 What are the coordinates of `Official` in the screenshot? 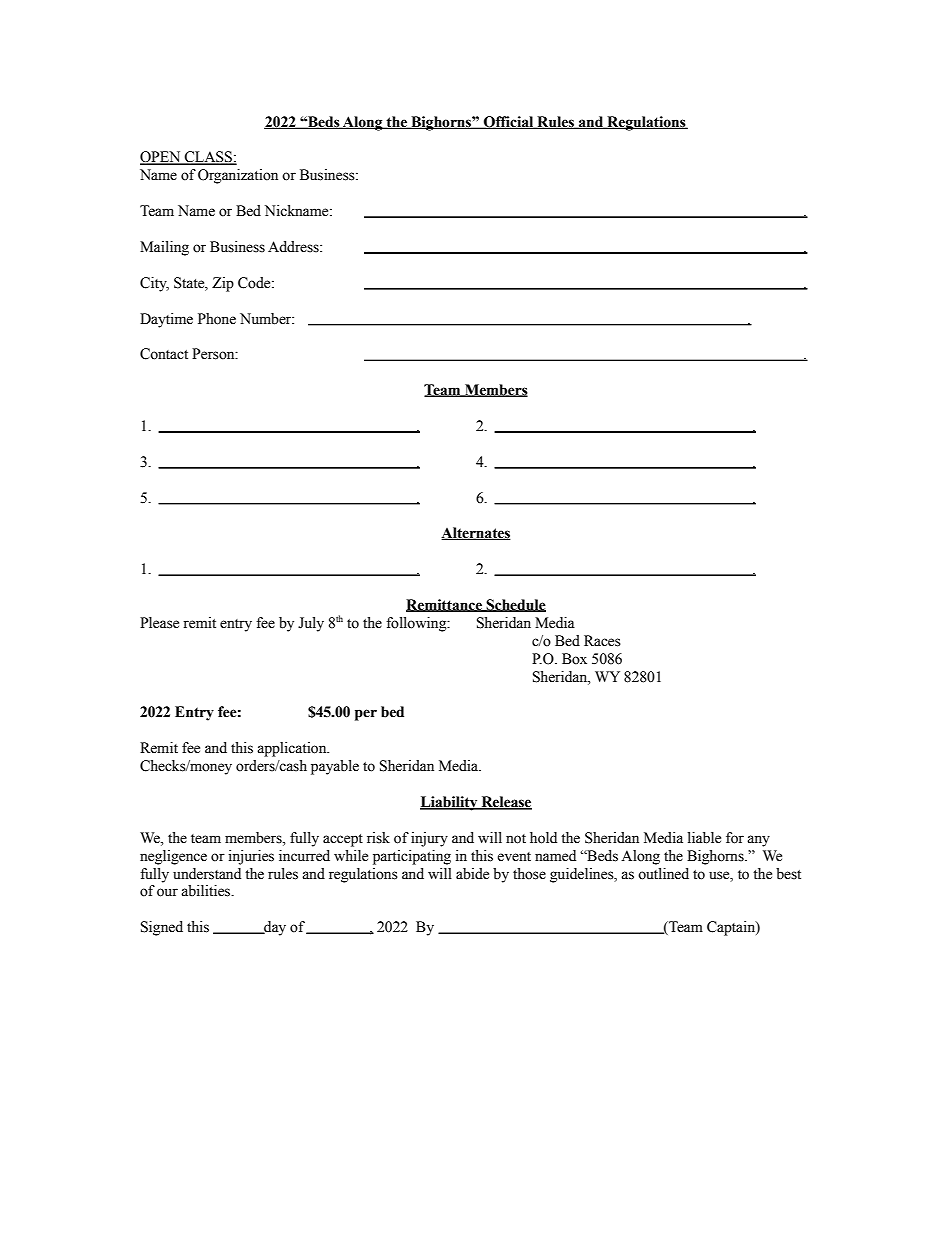 It's located at (508, 122).
